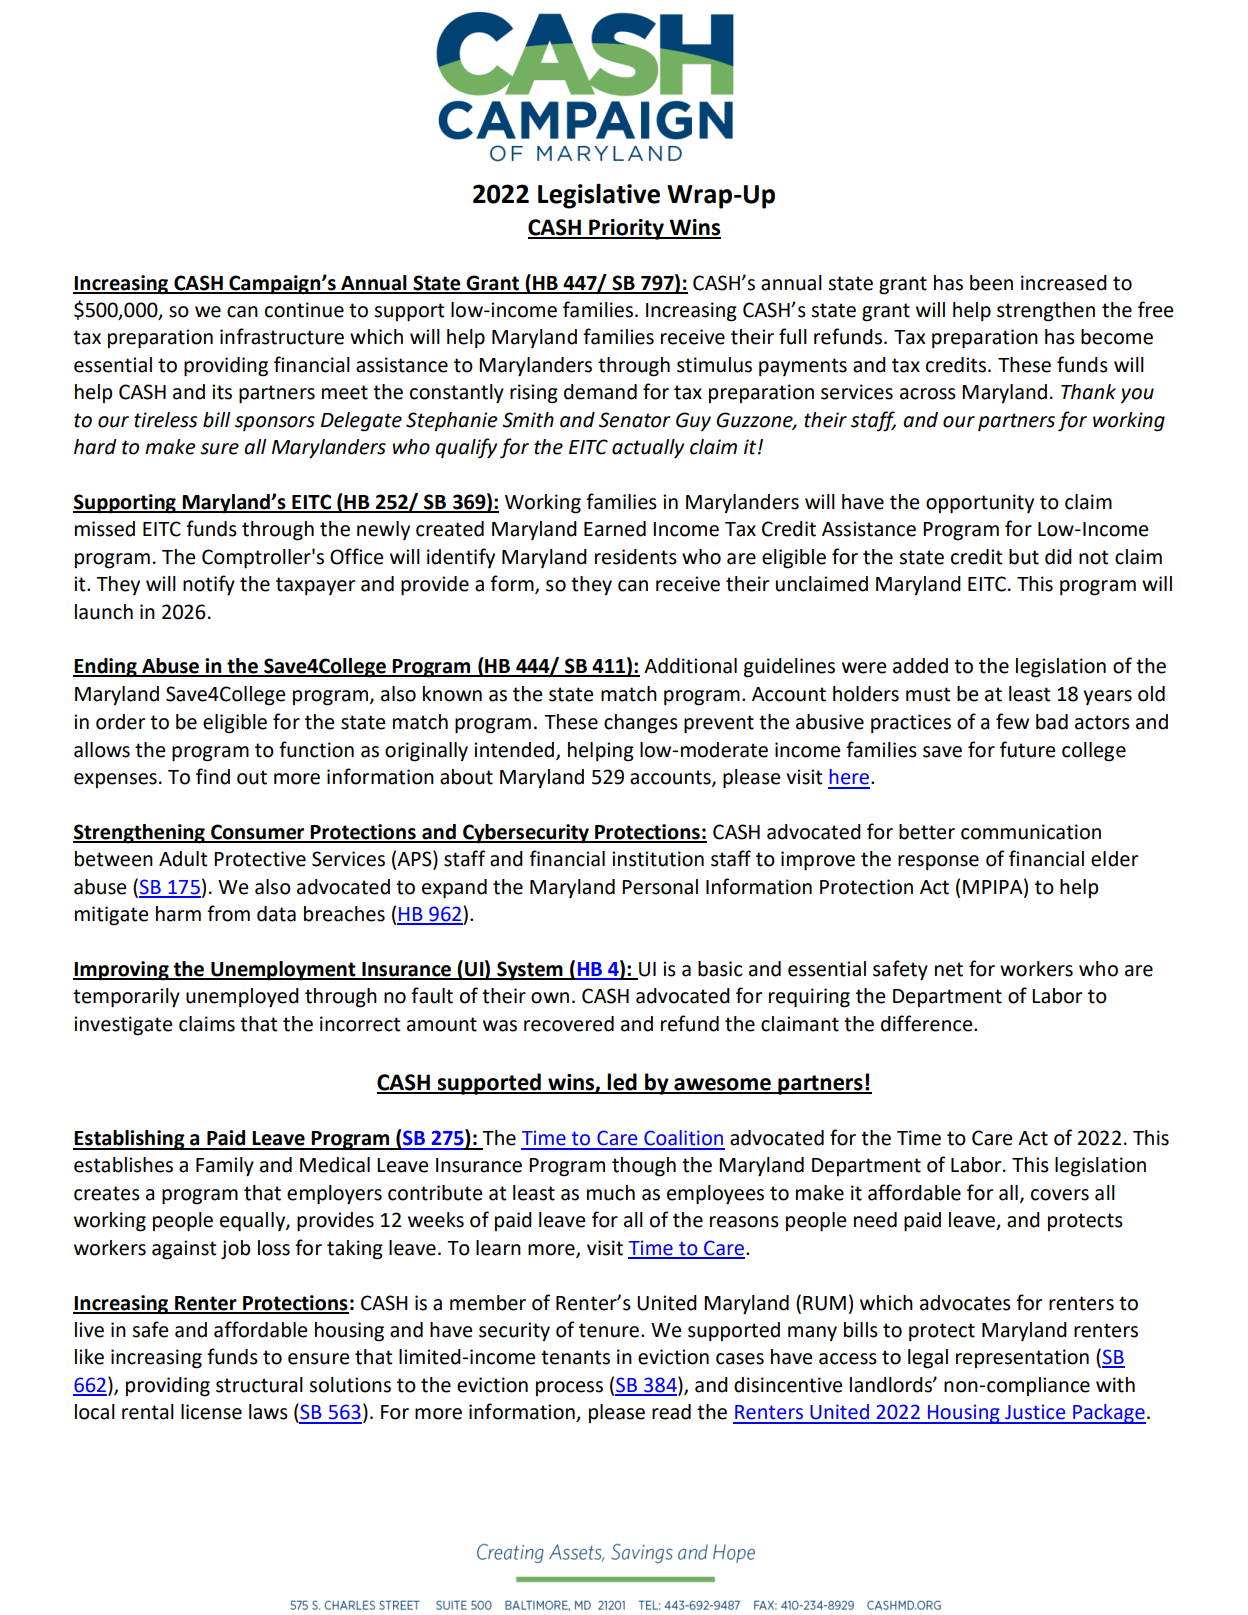  Describe the element at coordinates (304, 310) in the screenshot. I see `continue` at that location.
